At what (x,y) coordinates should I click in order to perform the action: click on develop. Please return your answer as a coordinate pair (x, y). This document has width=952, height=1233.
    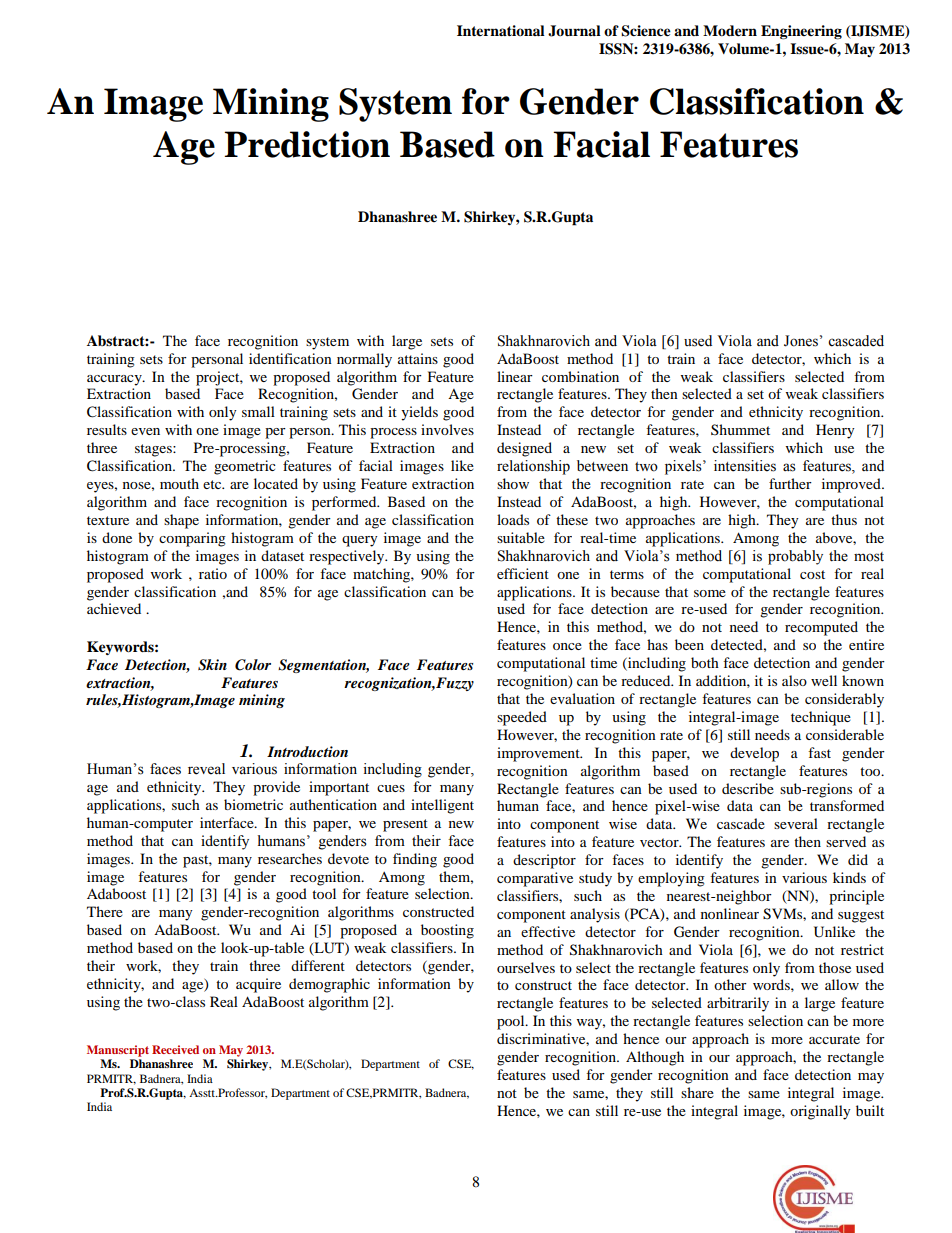
    Looking at the image, I should click on (754, 754).
